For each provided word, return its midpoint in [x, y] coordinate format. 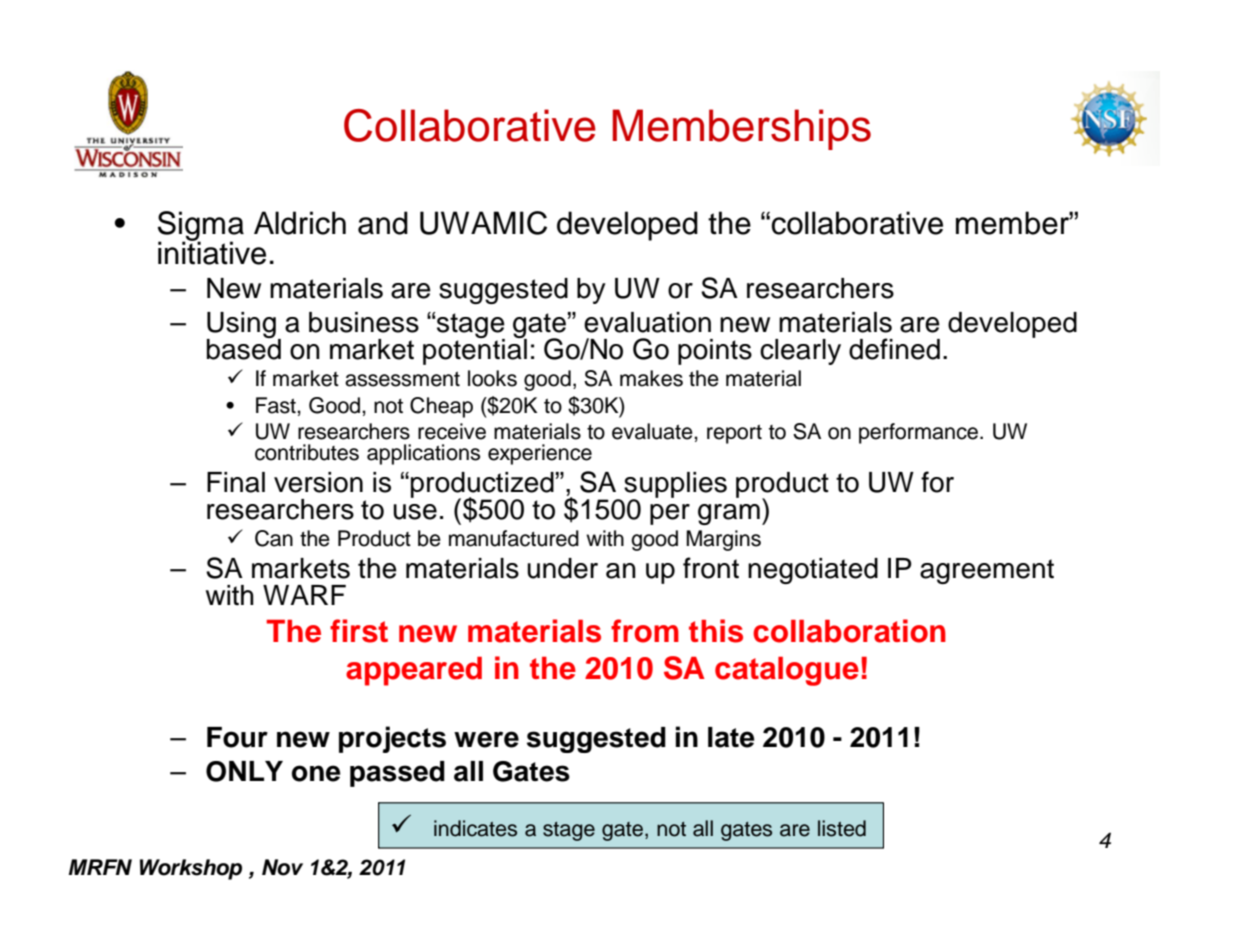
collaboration [849, 631]
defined [894, 349]
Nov [282, 867]
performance [920, 433]
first [359, 631]
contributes [307, 452]
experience [540, 454]
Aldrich [300, 223]
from [645, 631]
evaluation [647, 322]
